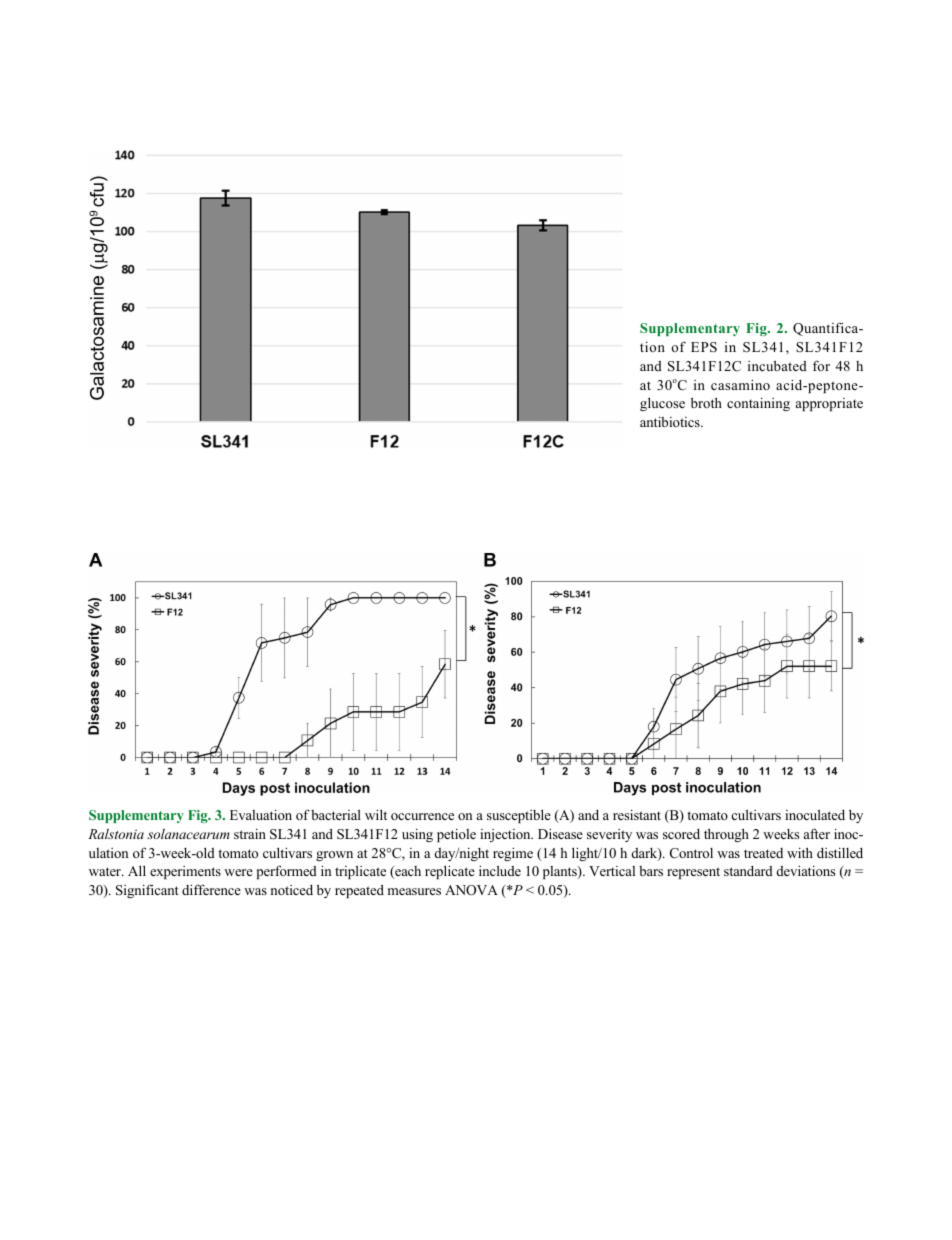  Describe the element at coordinates (777, 365) in the screenshot. I see `incubated` at that location.
